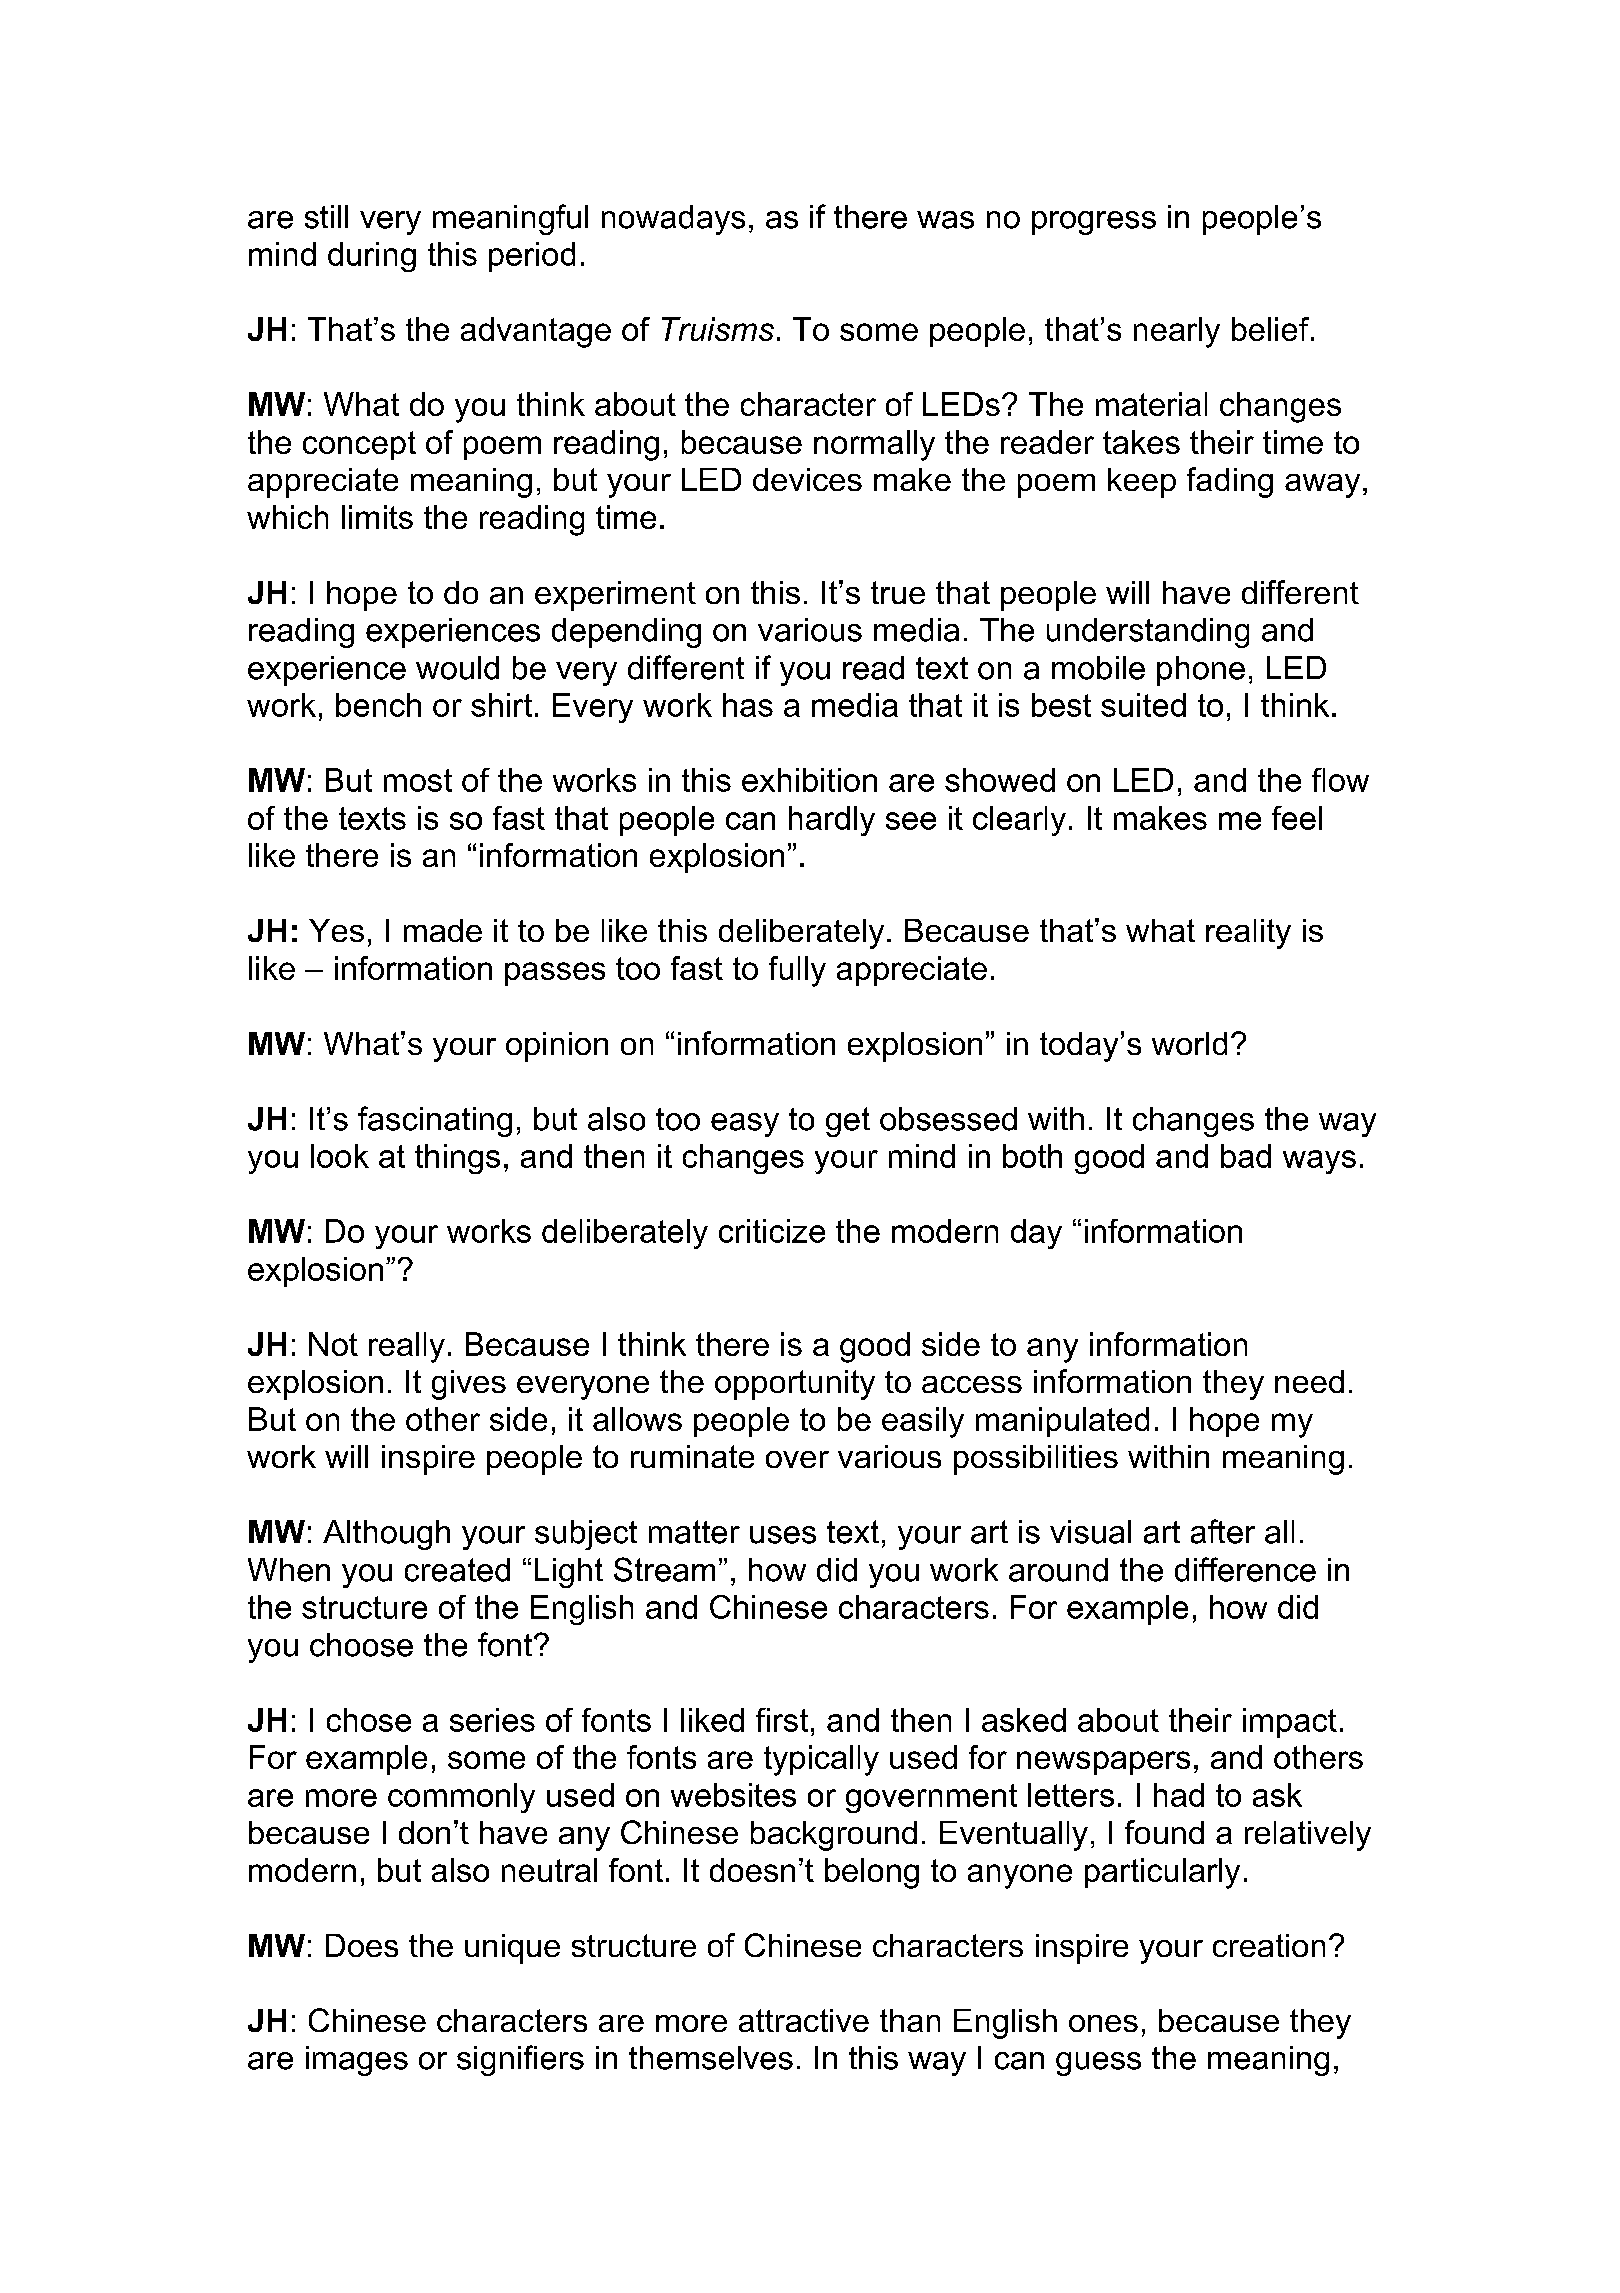 The width and height of the image is (1620, 2293). I want to click on get, so click(848, 1122).
